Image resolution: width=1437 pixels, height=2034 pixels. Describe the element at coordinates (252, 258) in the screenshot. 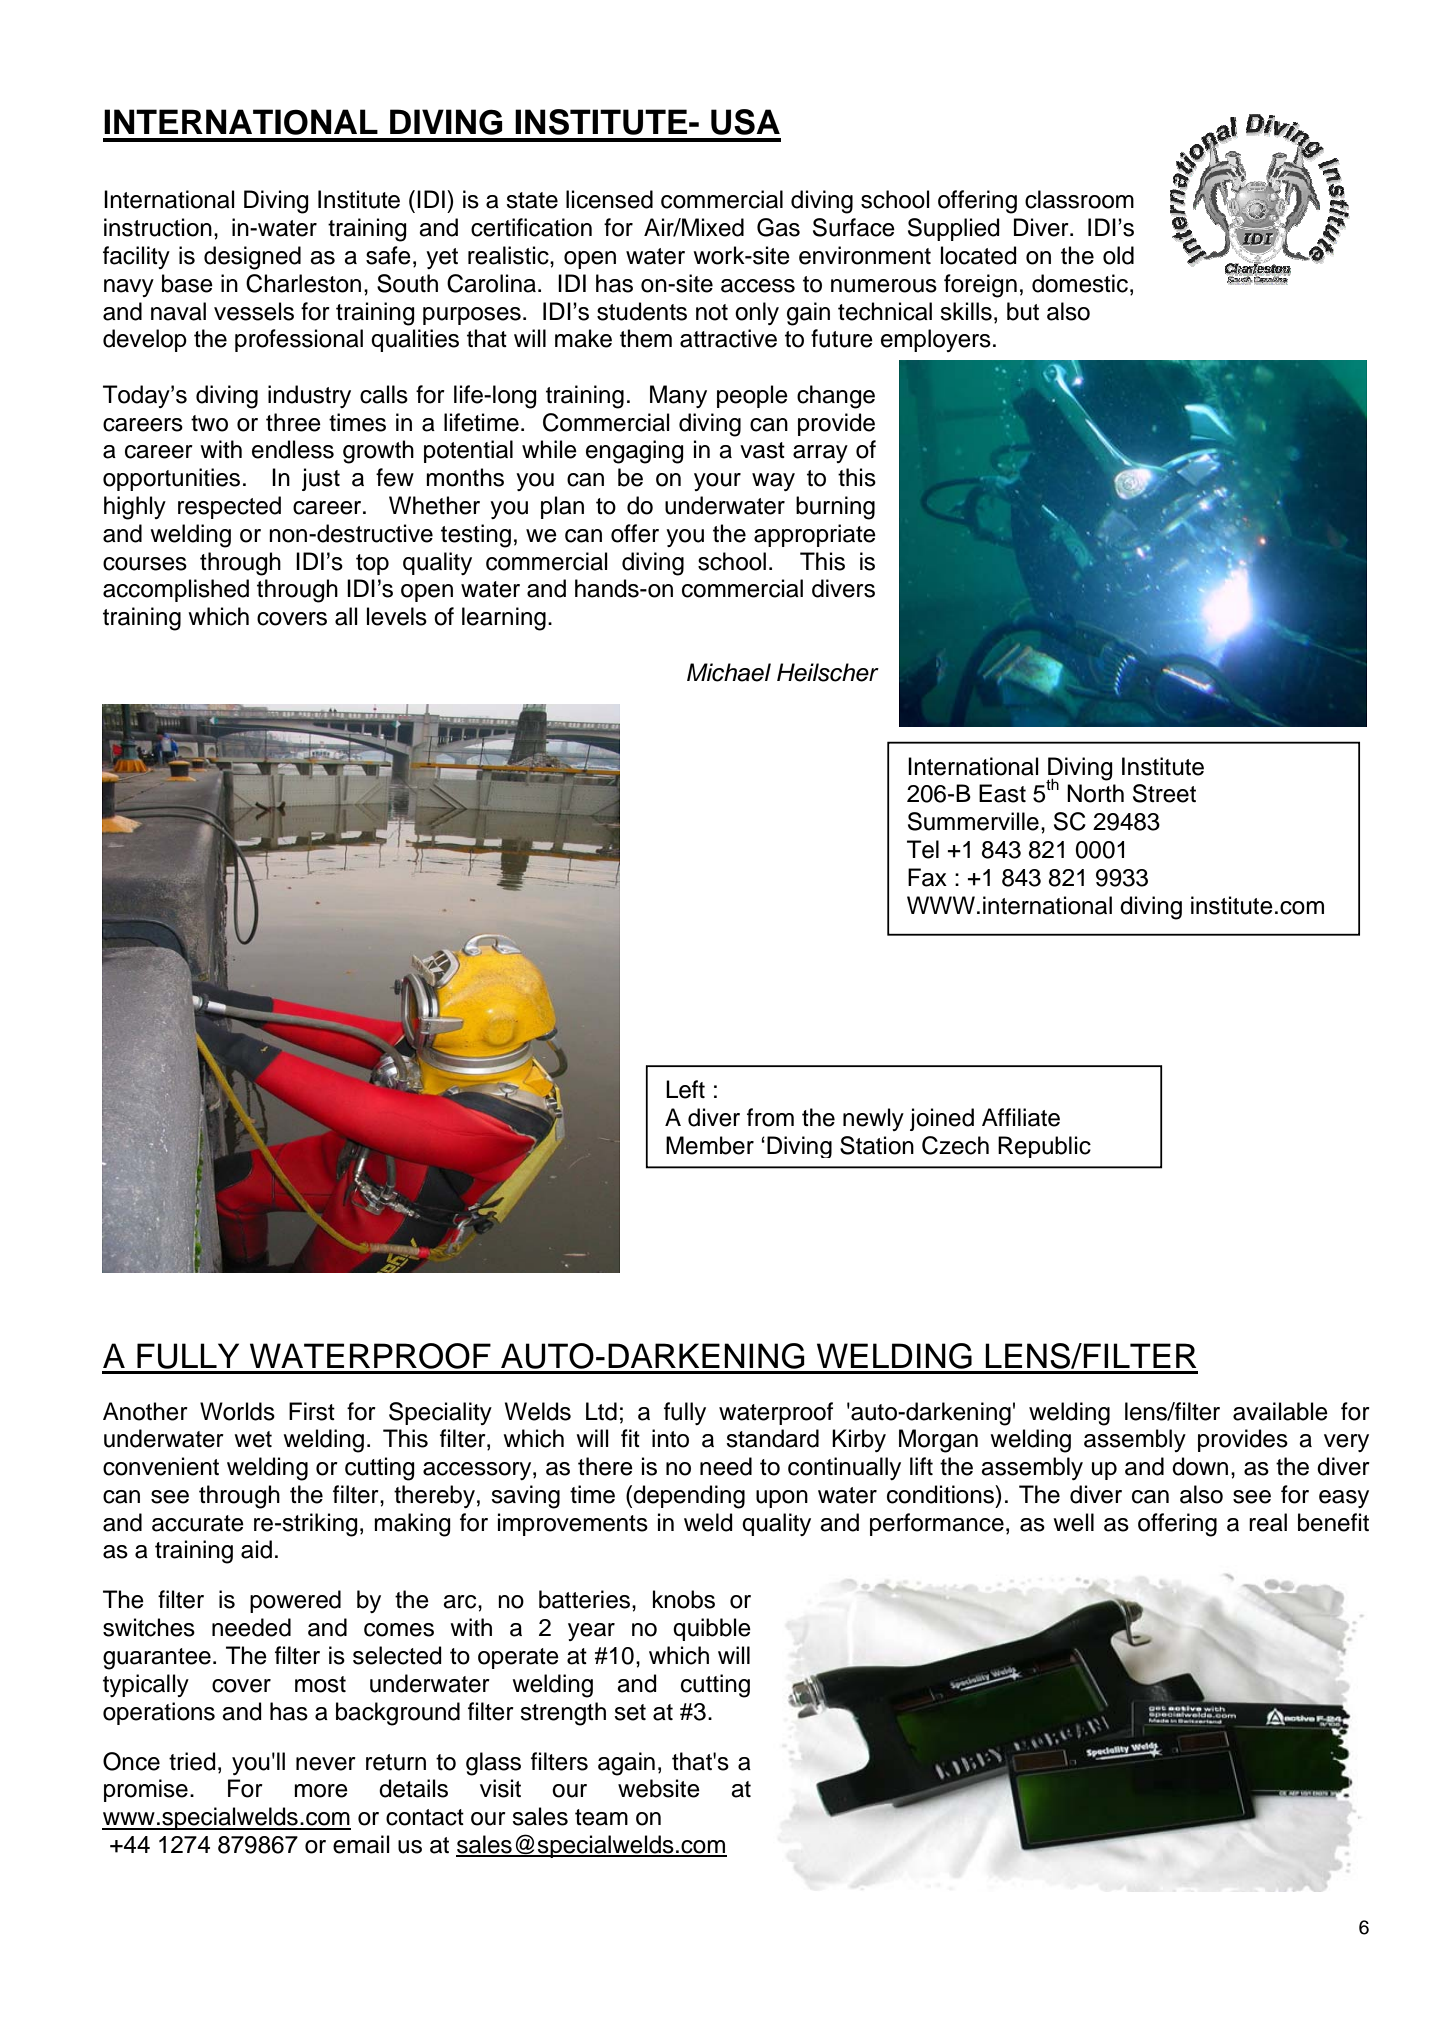

I see `designed` at that location.
